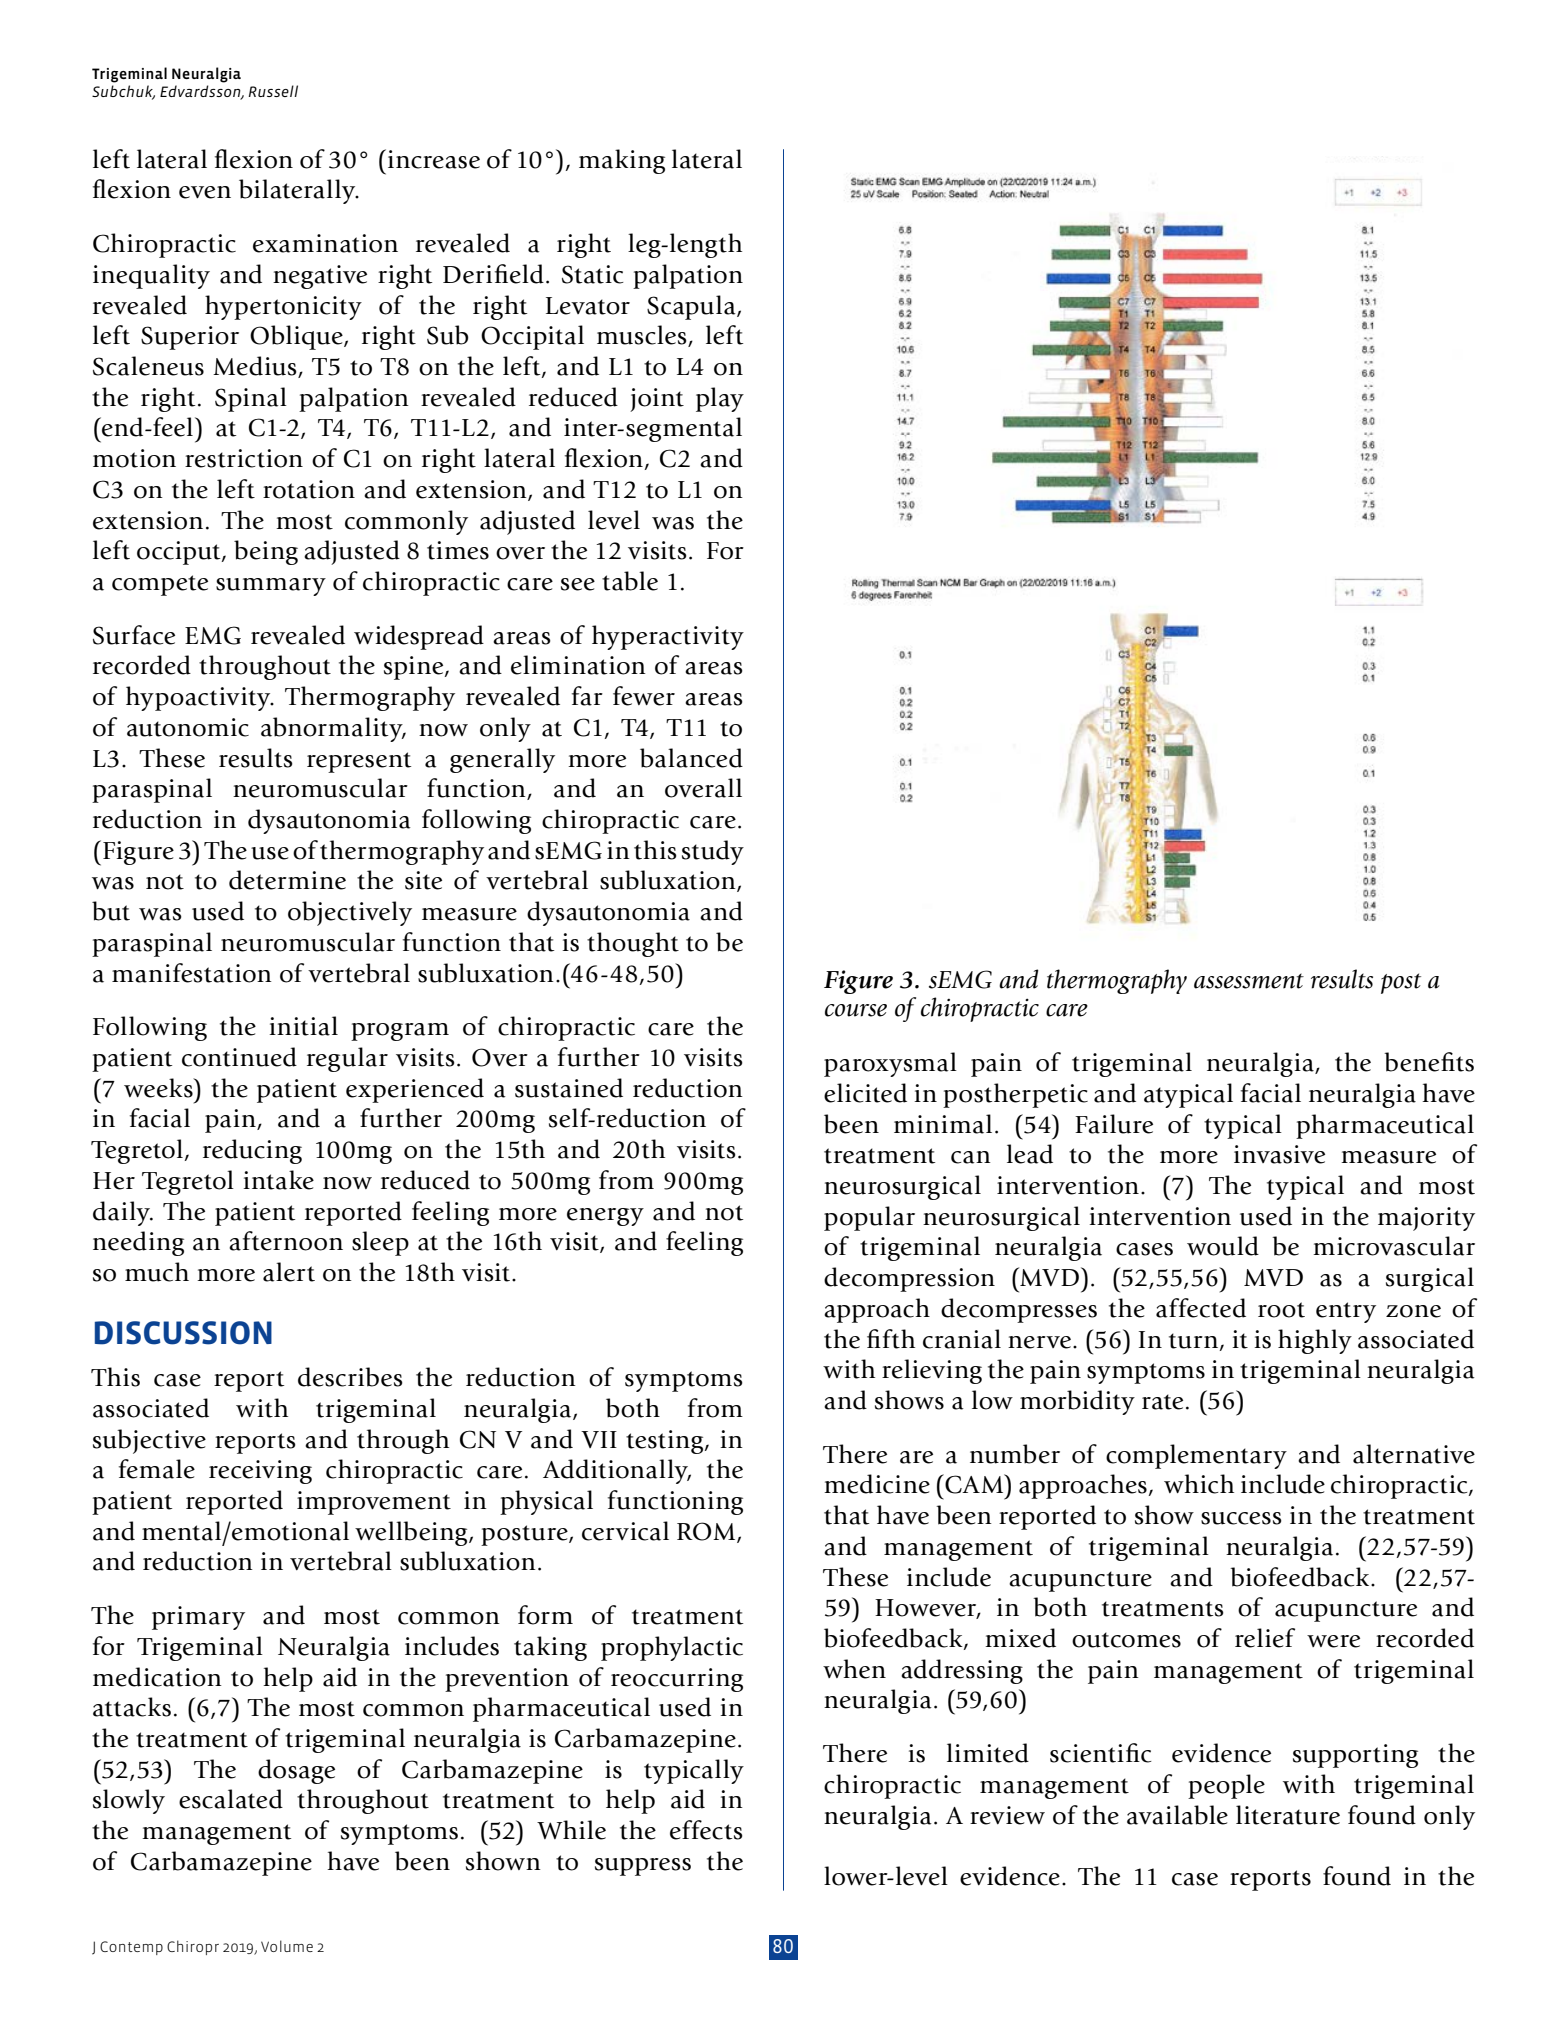 The width and height of the document is (1567, 2027). Describe the element at coordinates (856, 1010) in the document. I see `course` at that location.
